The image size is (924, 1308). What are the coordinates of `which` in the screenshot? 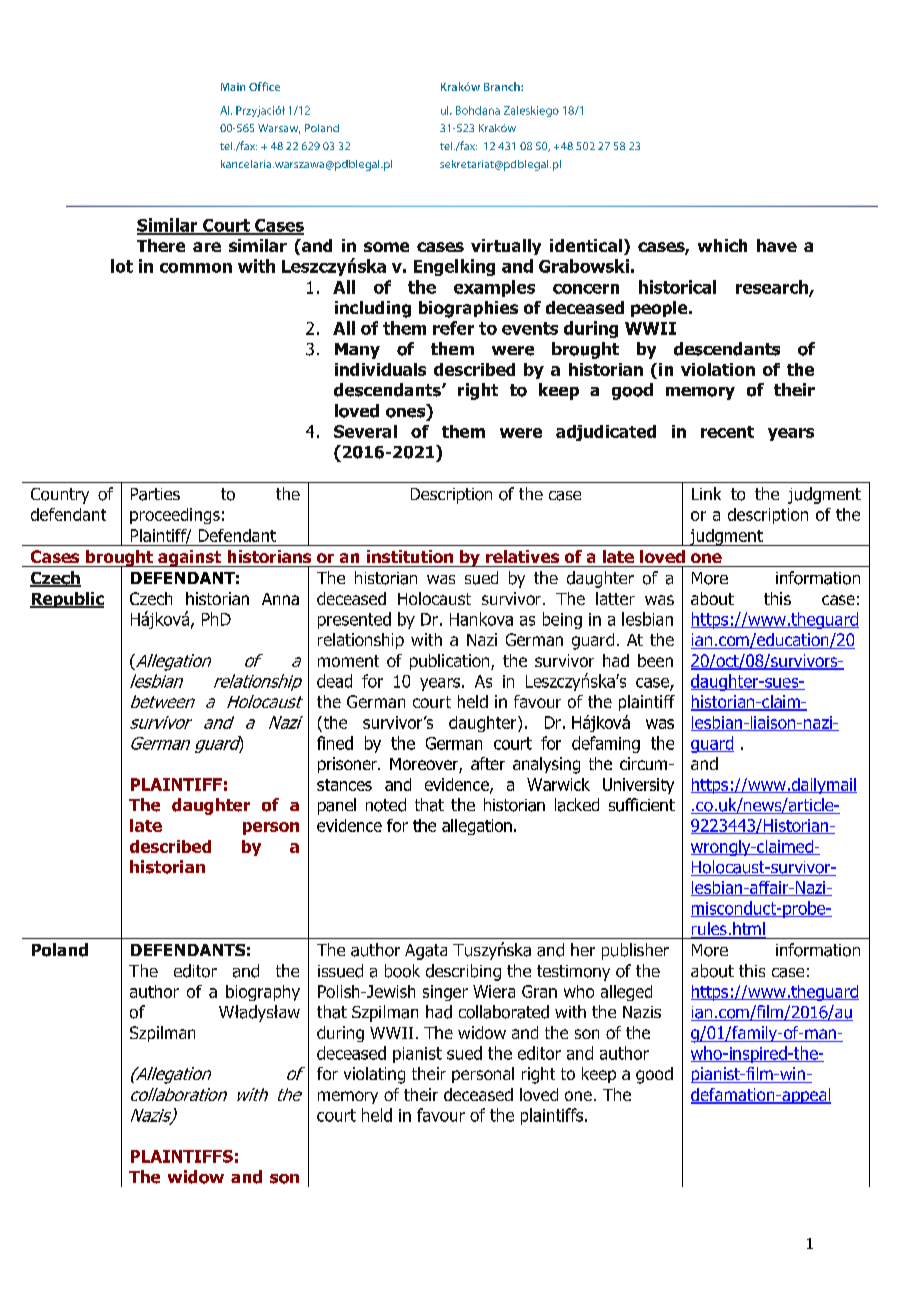 It's located at (722, 245).
